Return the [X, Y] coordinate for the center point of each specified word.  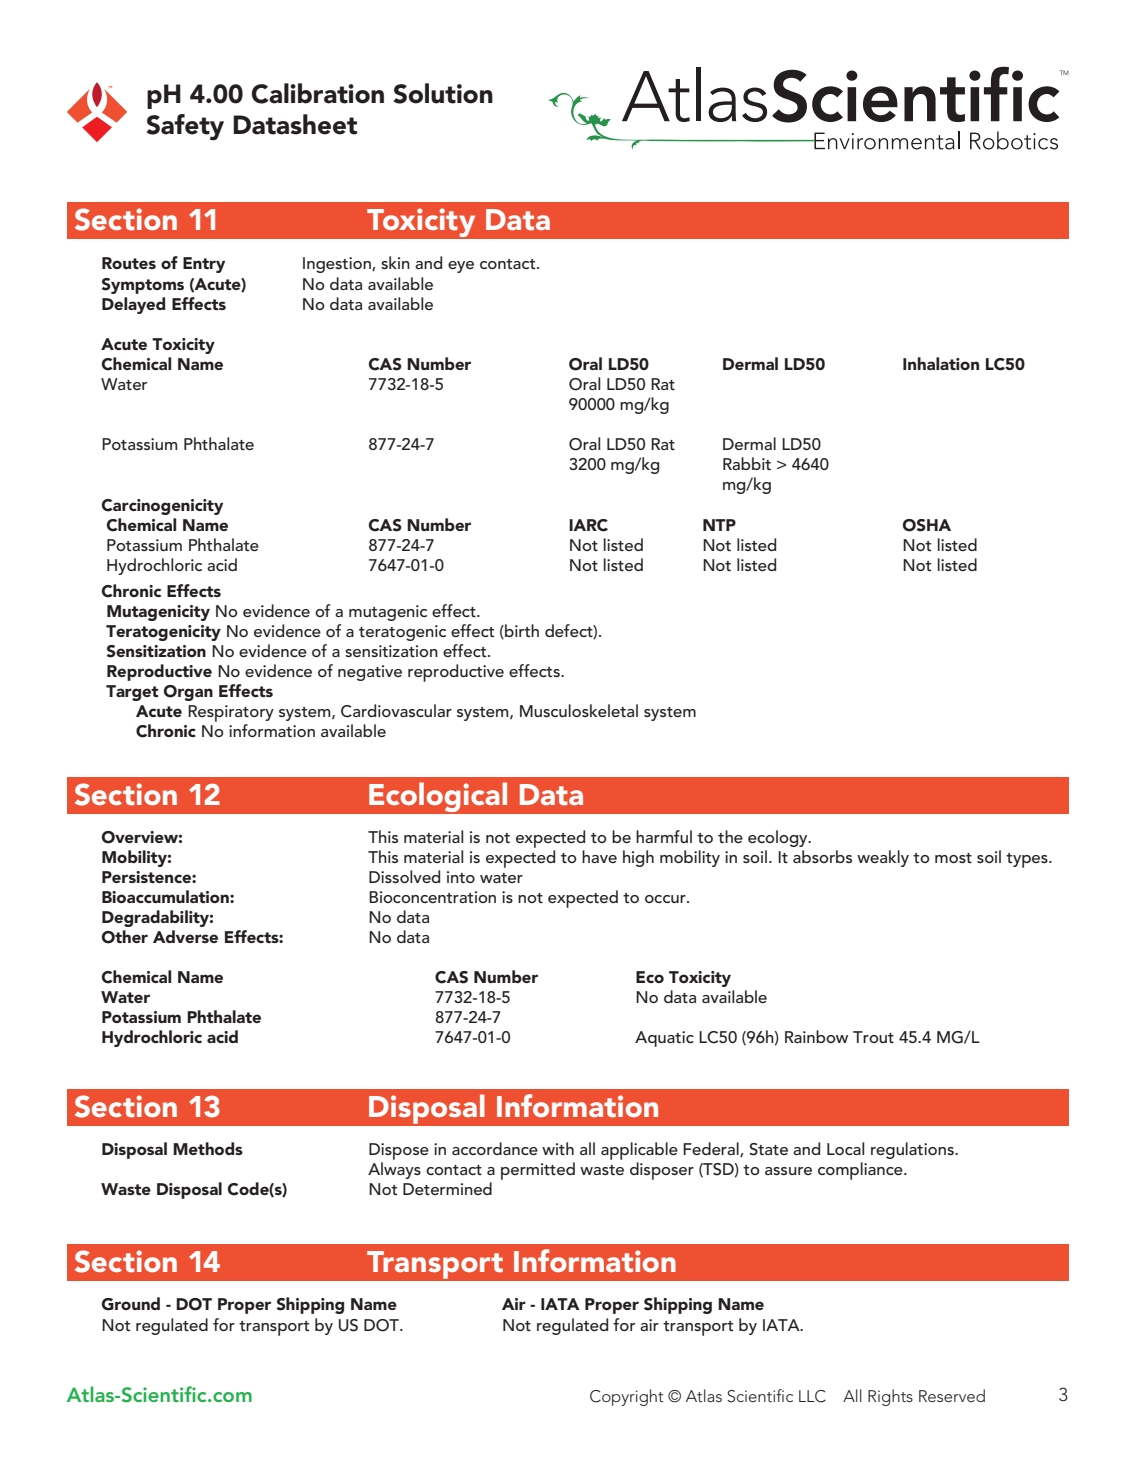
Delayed [133, 305]
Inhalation [941, 363]
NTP [719, 525]
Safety [185, 127]
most [953, 858]
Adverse [185, 936]
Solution [443, 93]
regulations [913, 1150]
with [558, 1148]
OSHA [927, 525]
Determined [447, 1188]
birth [521, 631]
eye [461, 267]
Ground [131, 1304]
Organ [188, 693]
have [599, 856]
